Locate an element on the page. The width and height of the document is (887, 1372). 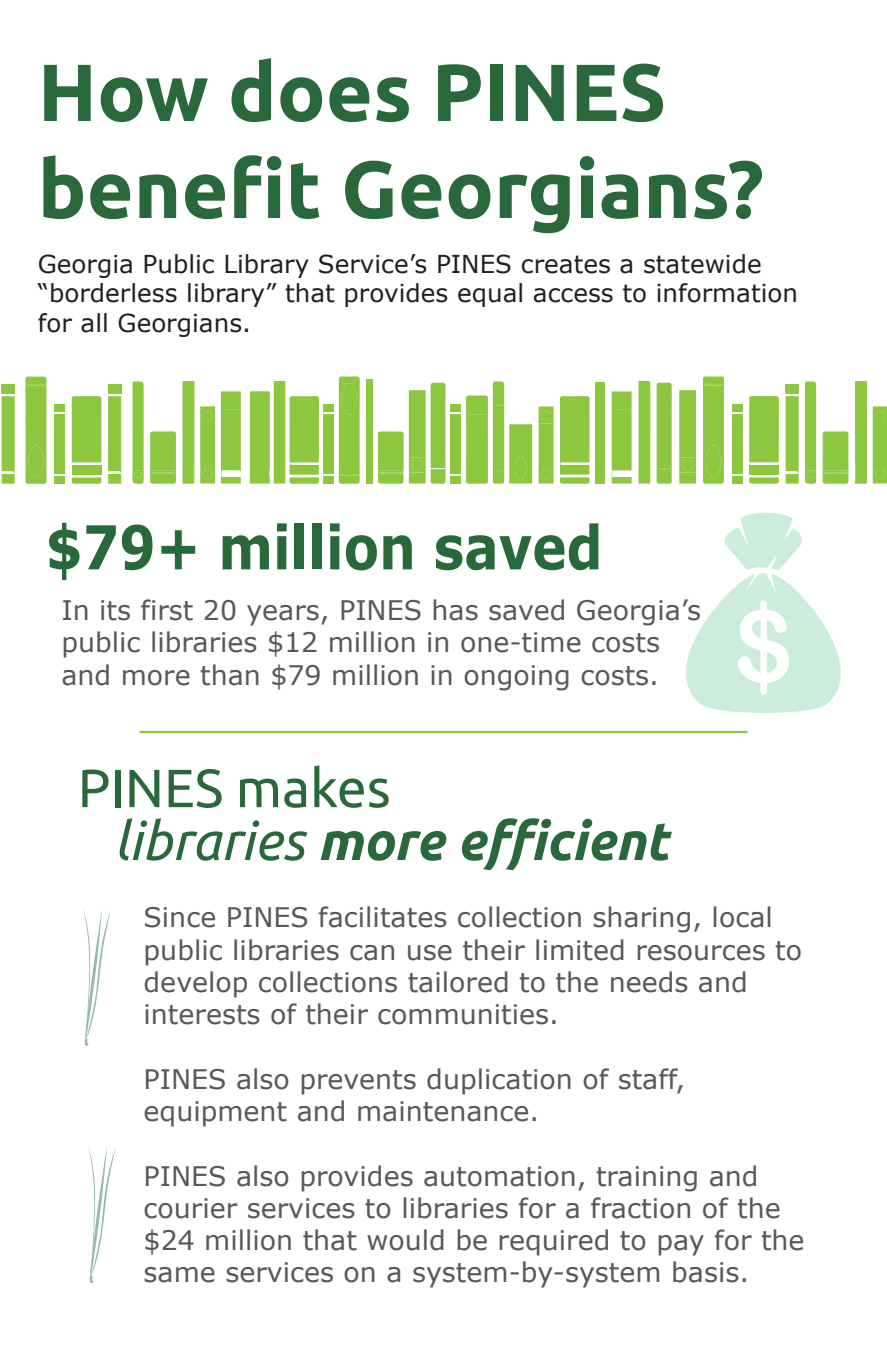
pay is located at coordinates (681, 1245).
